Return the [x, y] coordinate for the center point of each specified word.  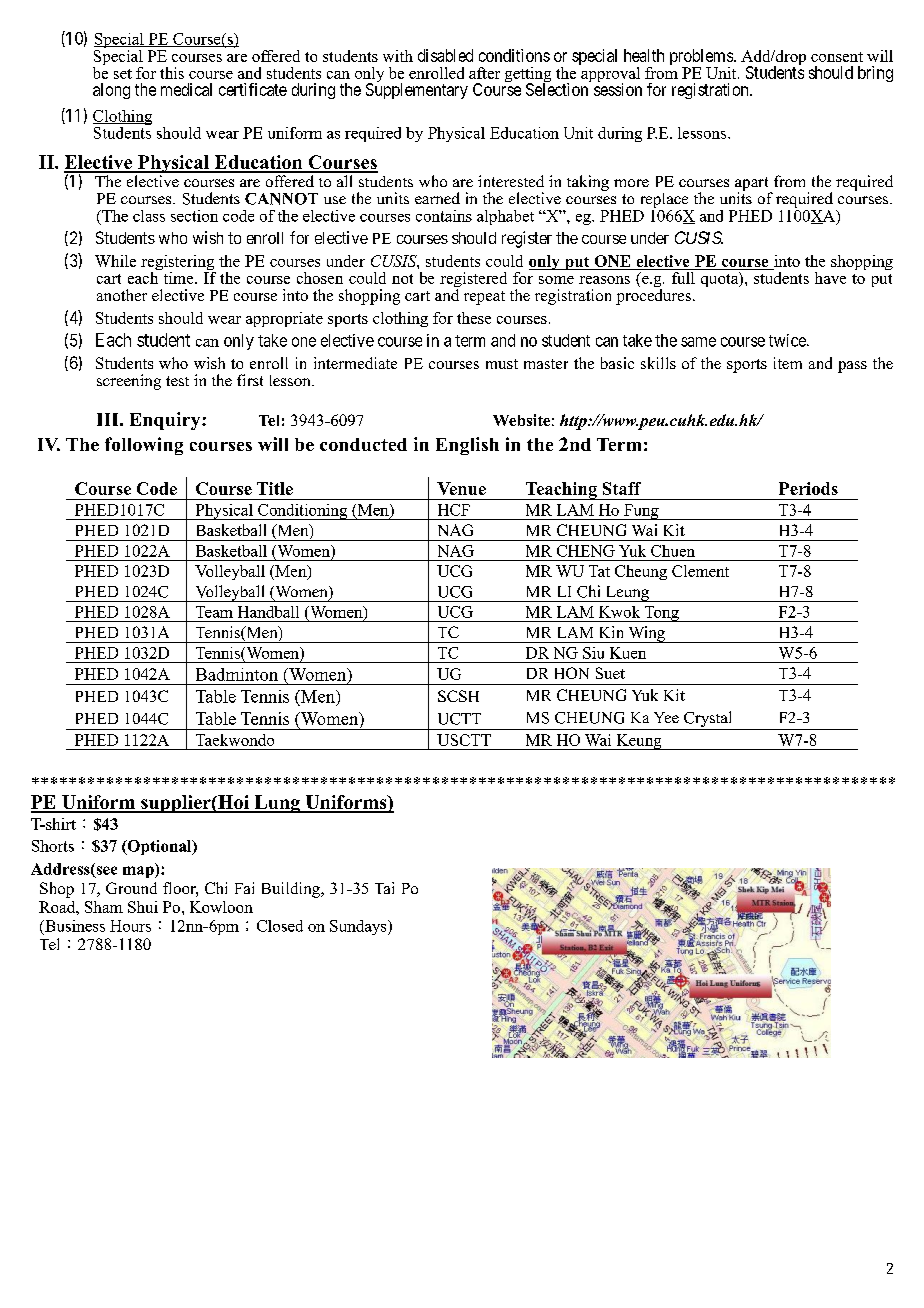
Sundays [359, 927]
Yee [666, 717]
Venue [461, 488]
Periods [808, 488]
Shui [143, 907]
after [484, 73]
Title [275, 488]
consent [837, 57]
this [172, 73]
